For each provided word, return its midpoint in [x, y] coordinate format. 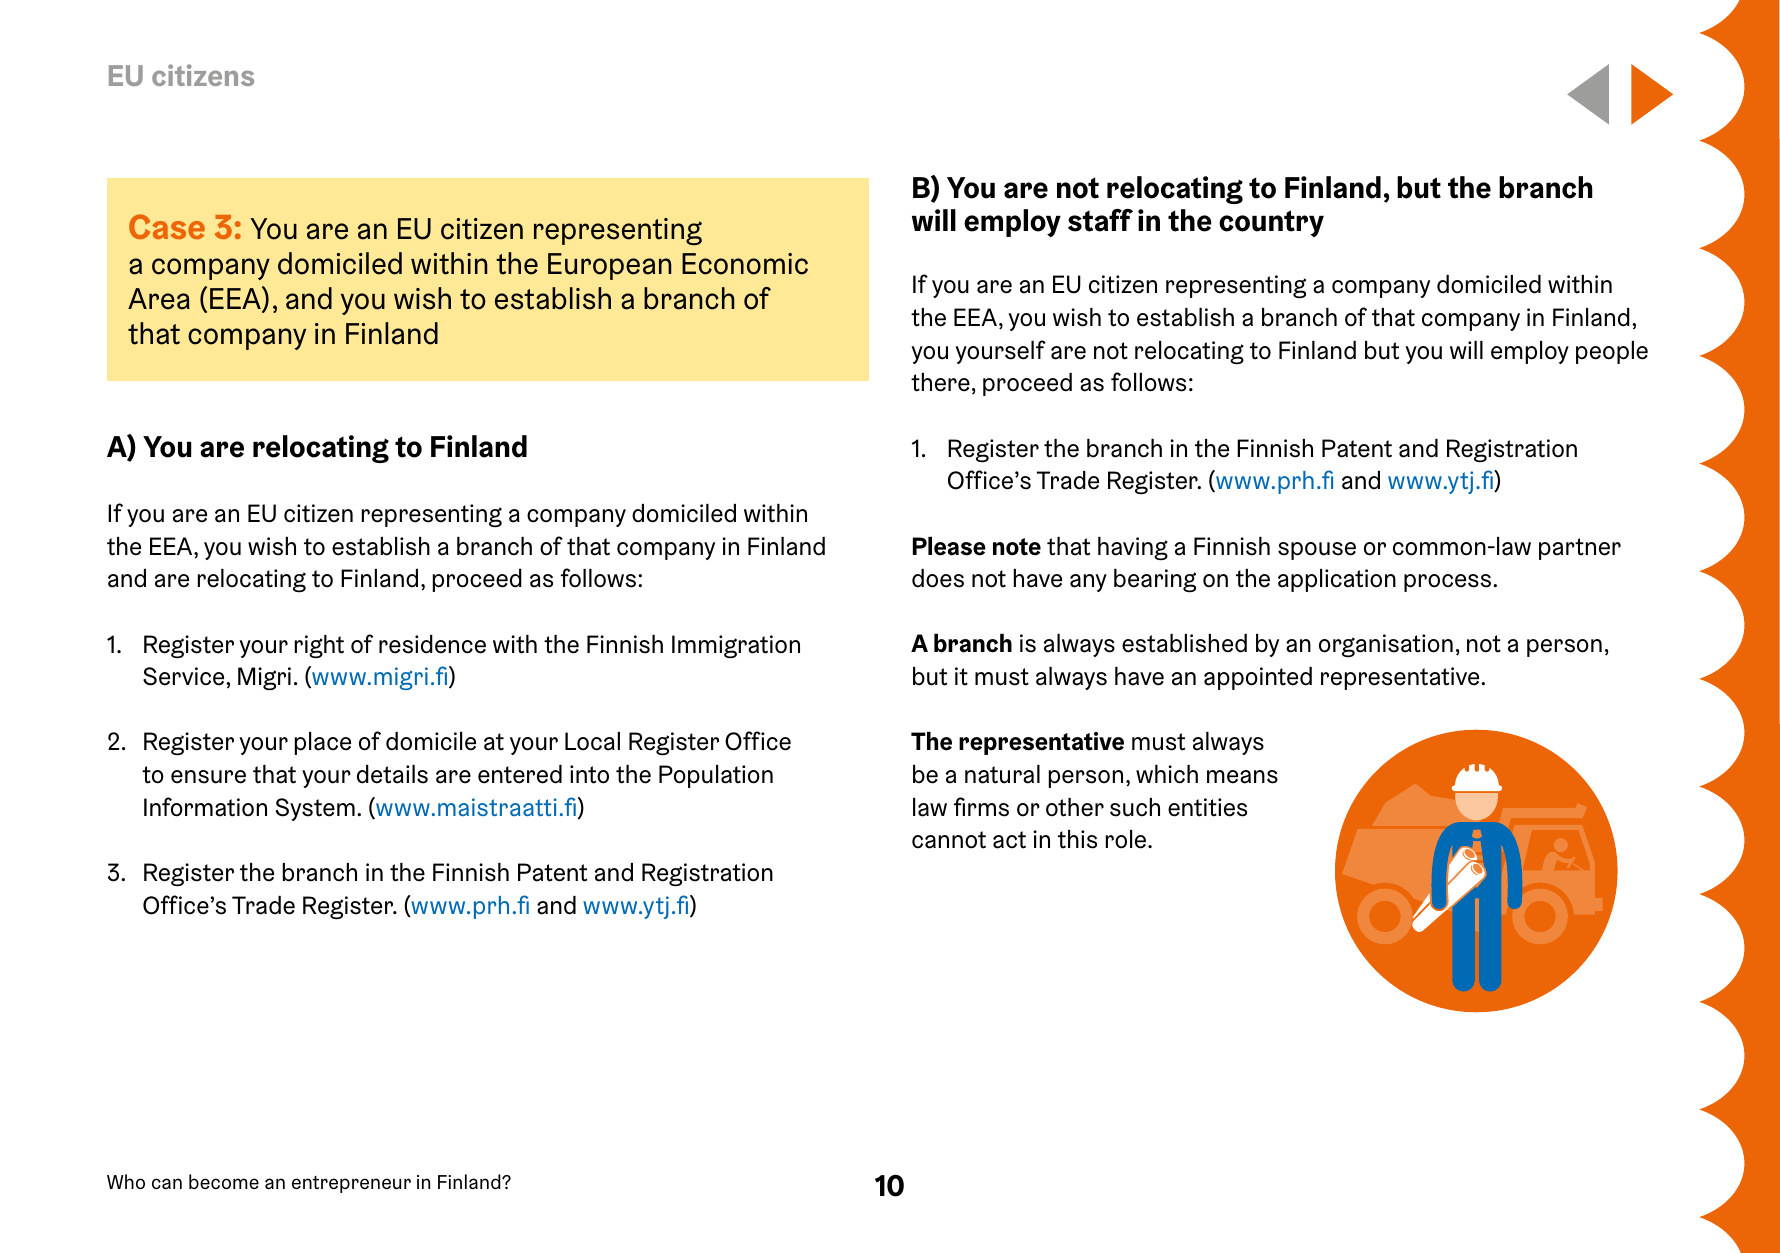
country [1271, 223]
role [1127, 839]
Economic [745, 264]
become [224, 1181]
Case [167, 226]
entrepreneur [351, 1184]
